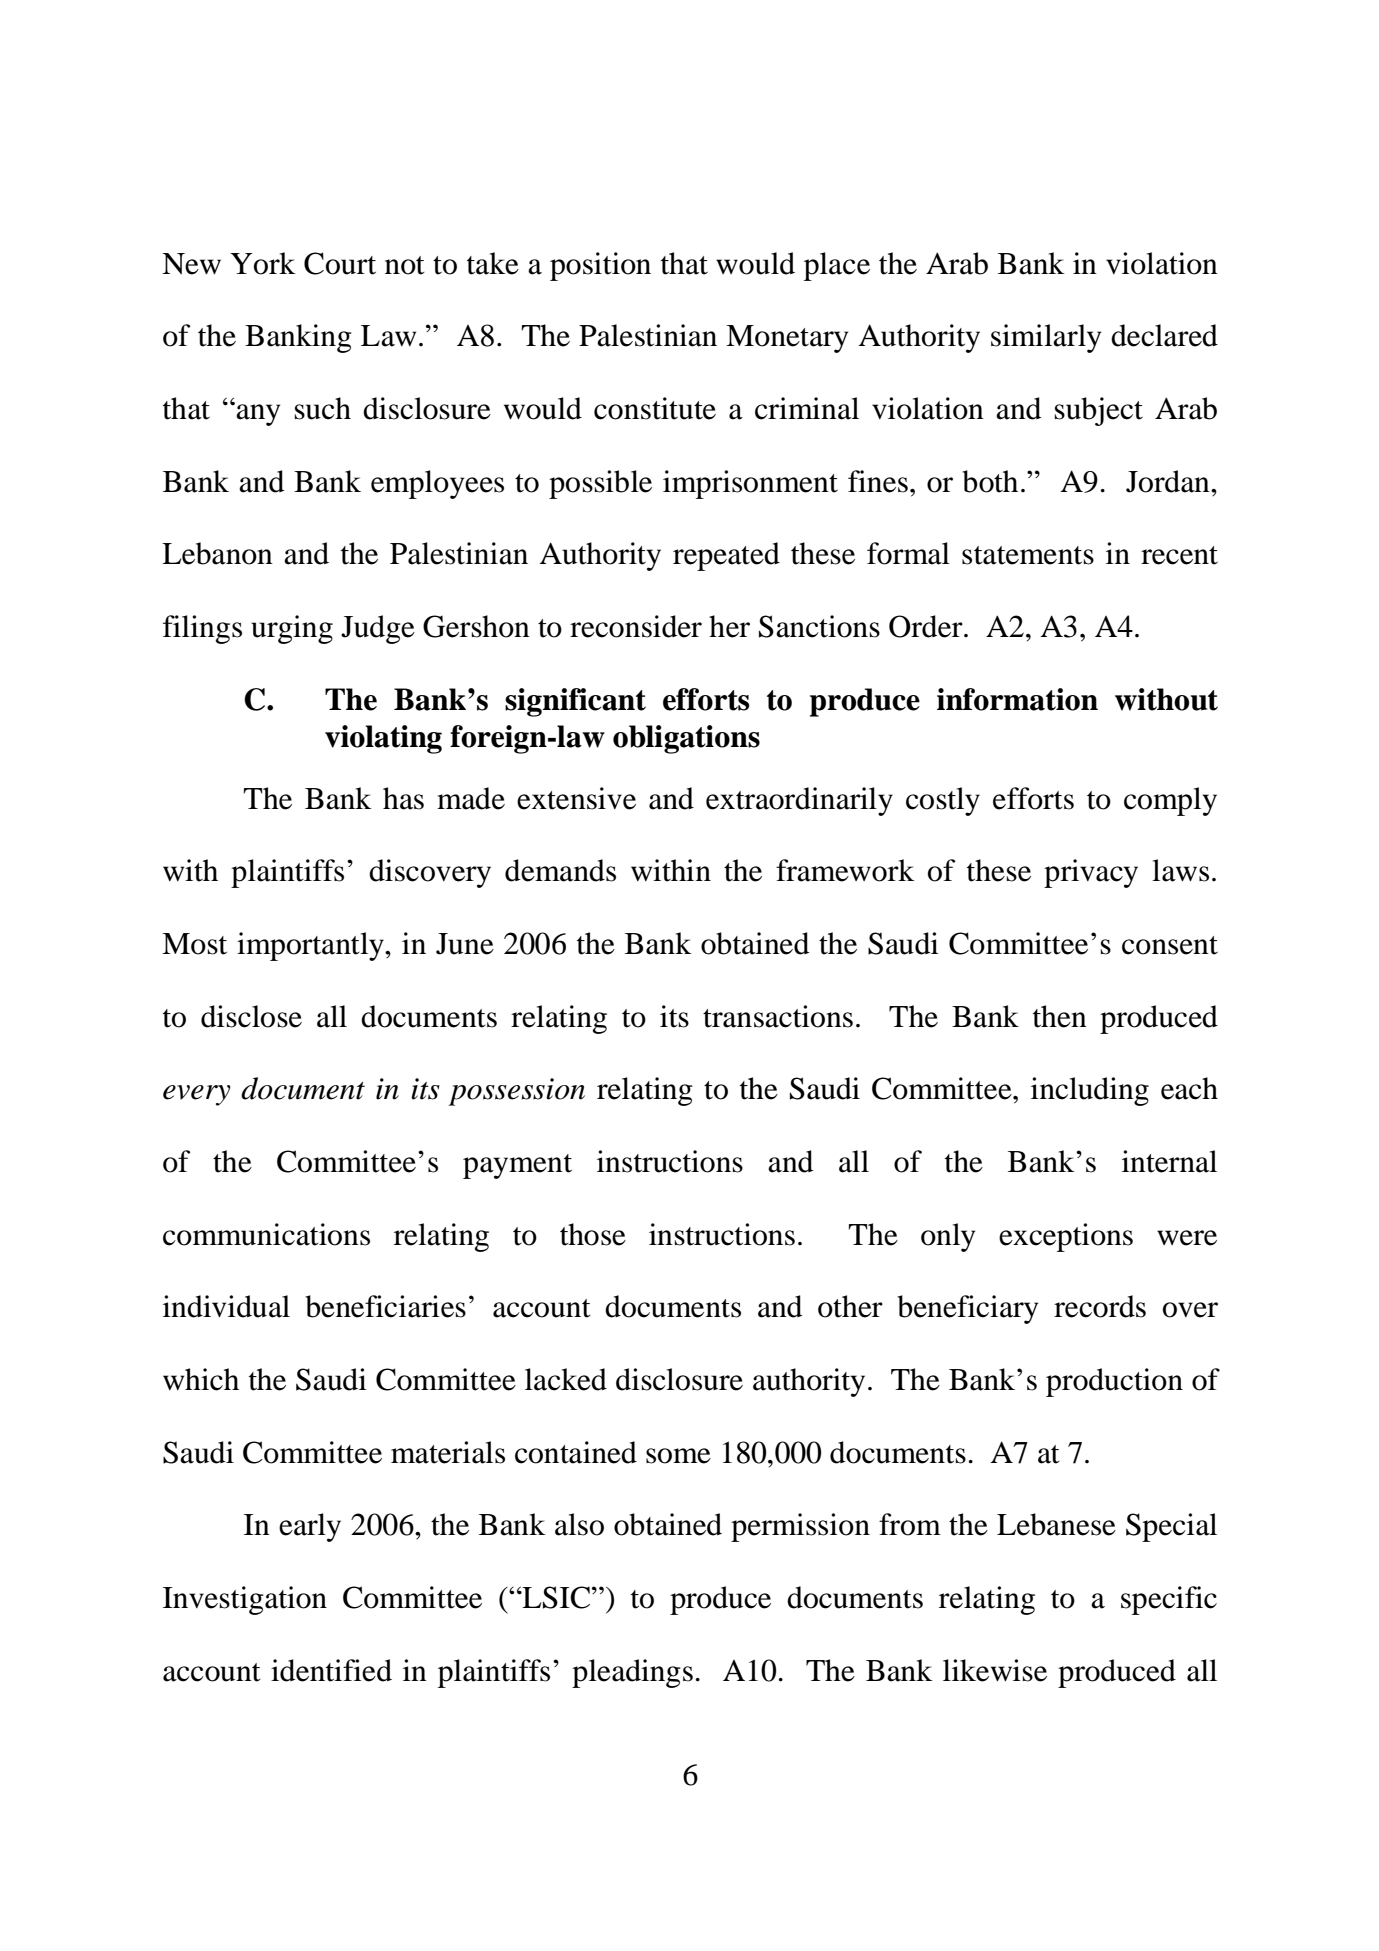 This page has height=1951, width=1379. What do you see at coordinates (340, 263) in the page?
I see `Court` at bounding box center [340, 263].
